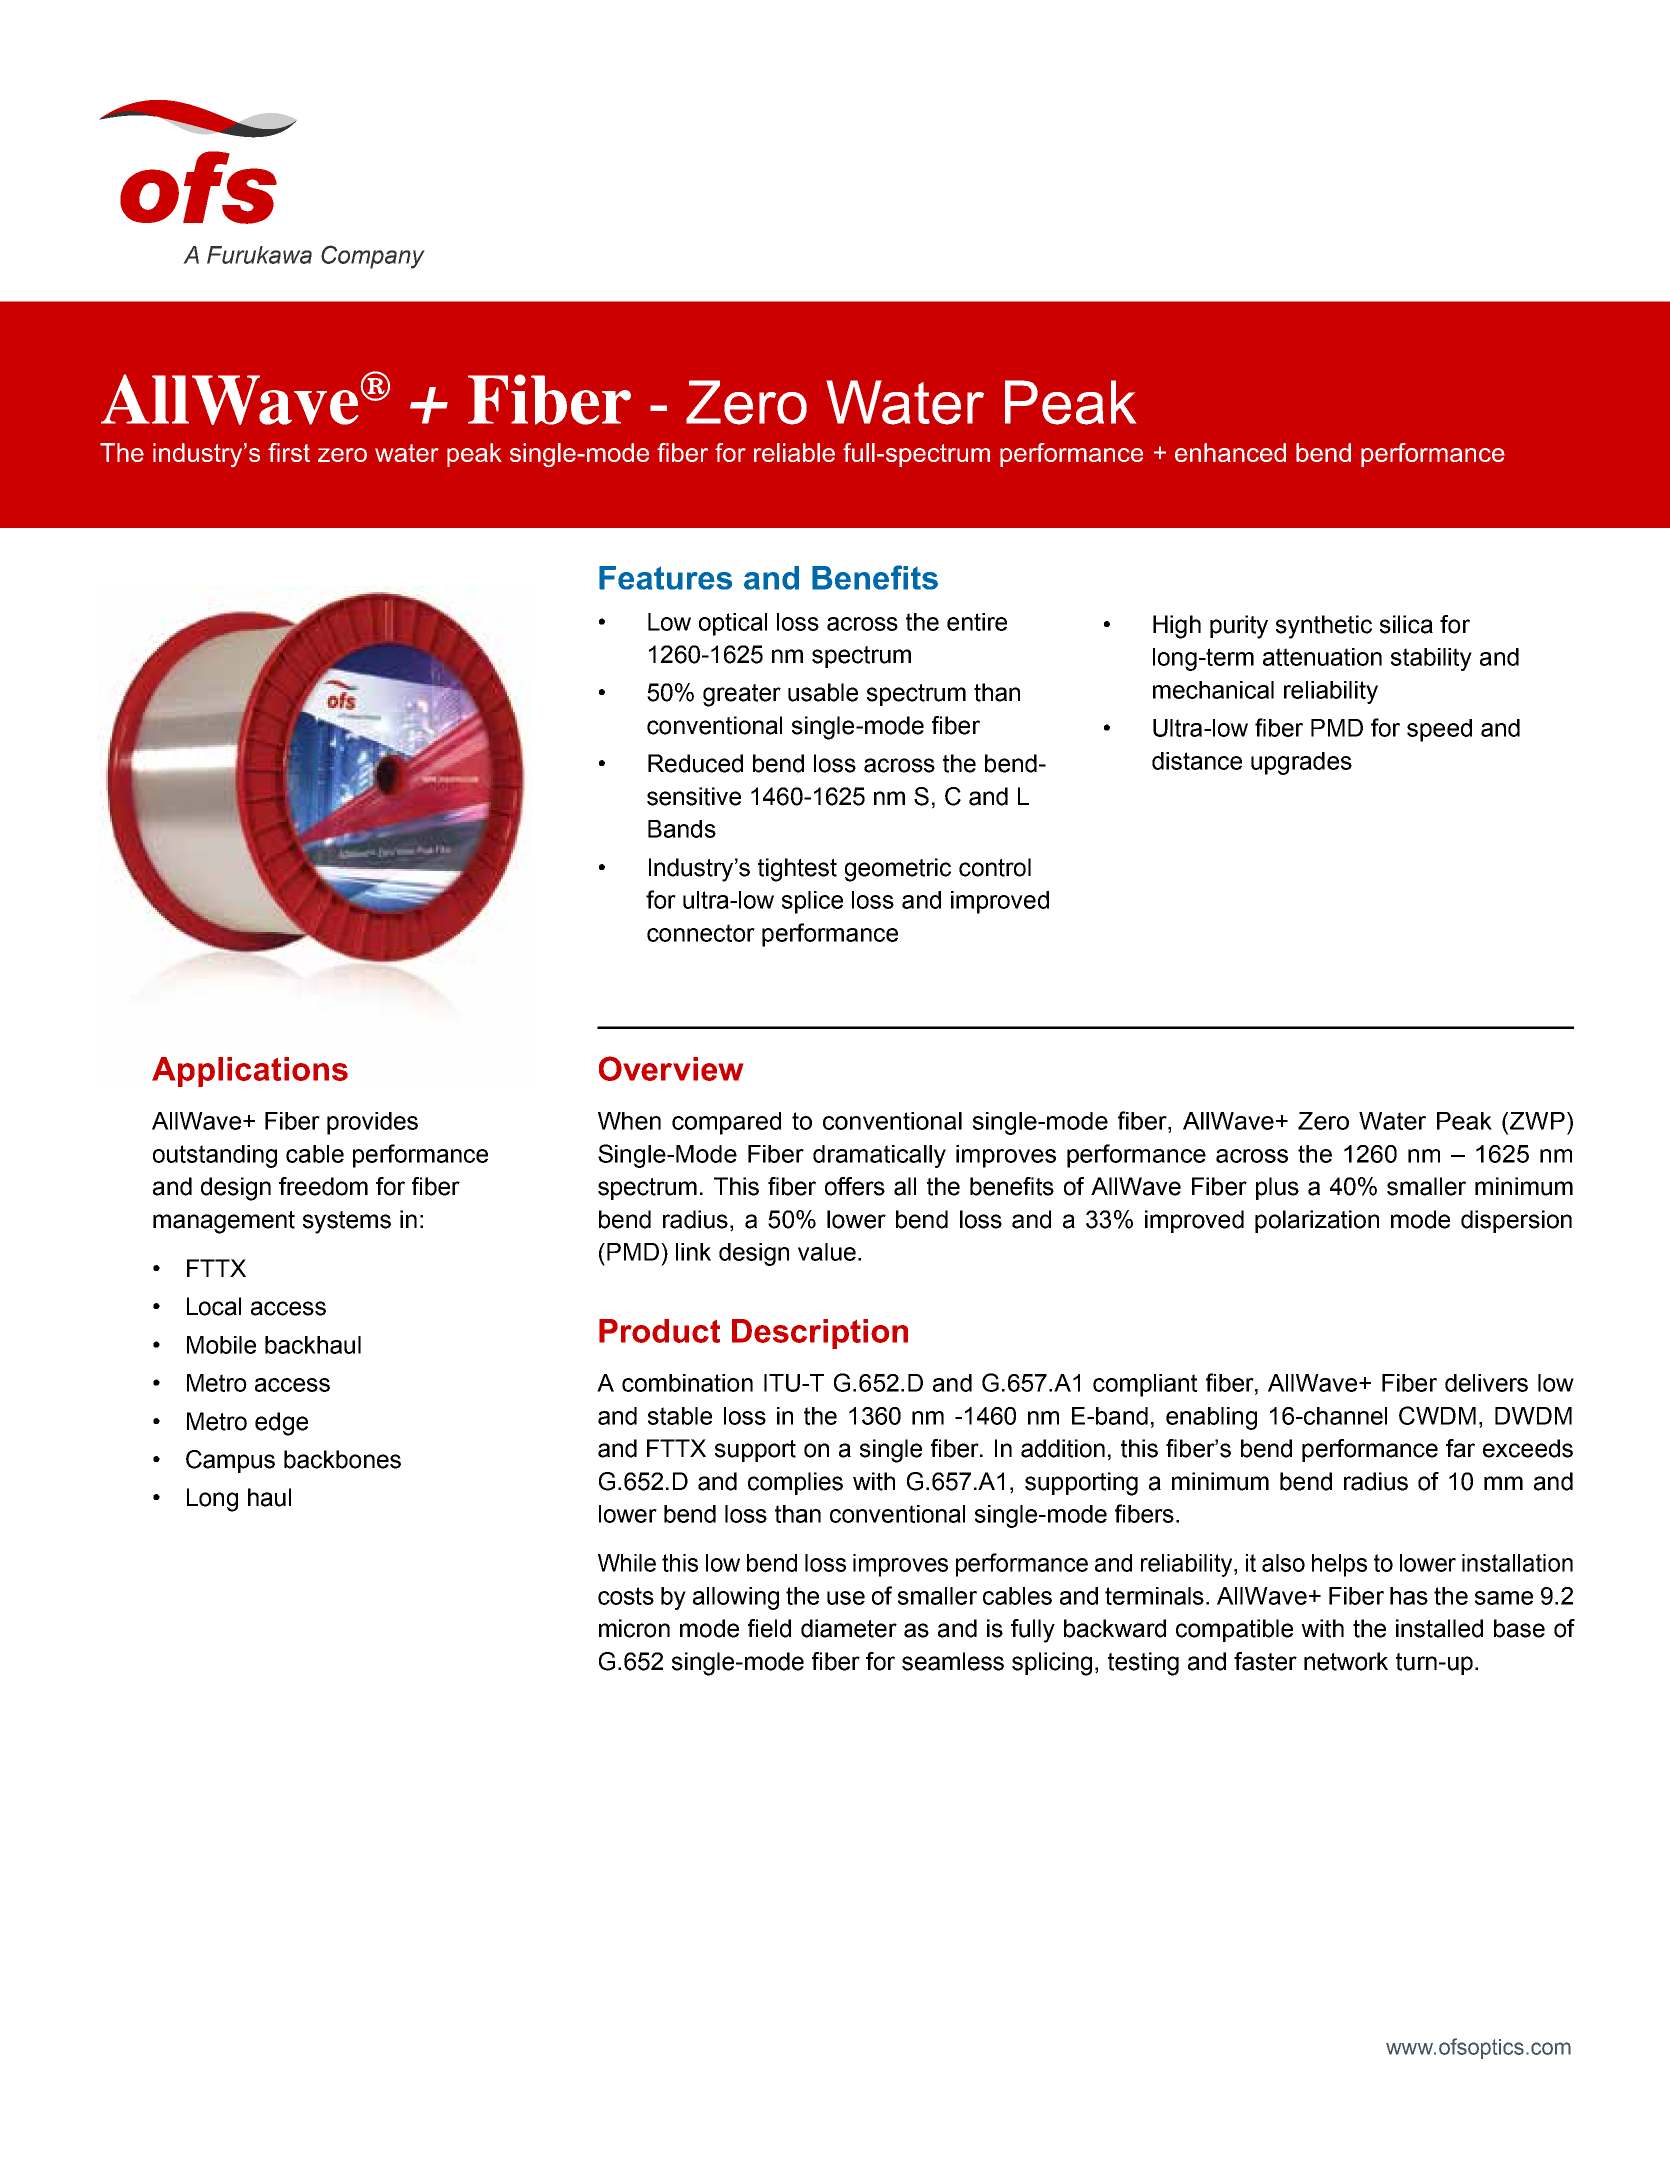 This screenshot has width=1670, height=2161. What do you see at coordinates (373, 257) in the screenshot?
I see `Company` at bounding box center [373, 257].
